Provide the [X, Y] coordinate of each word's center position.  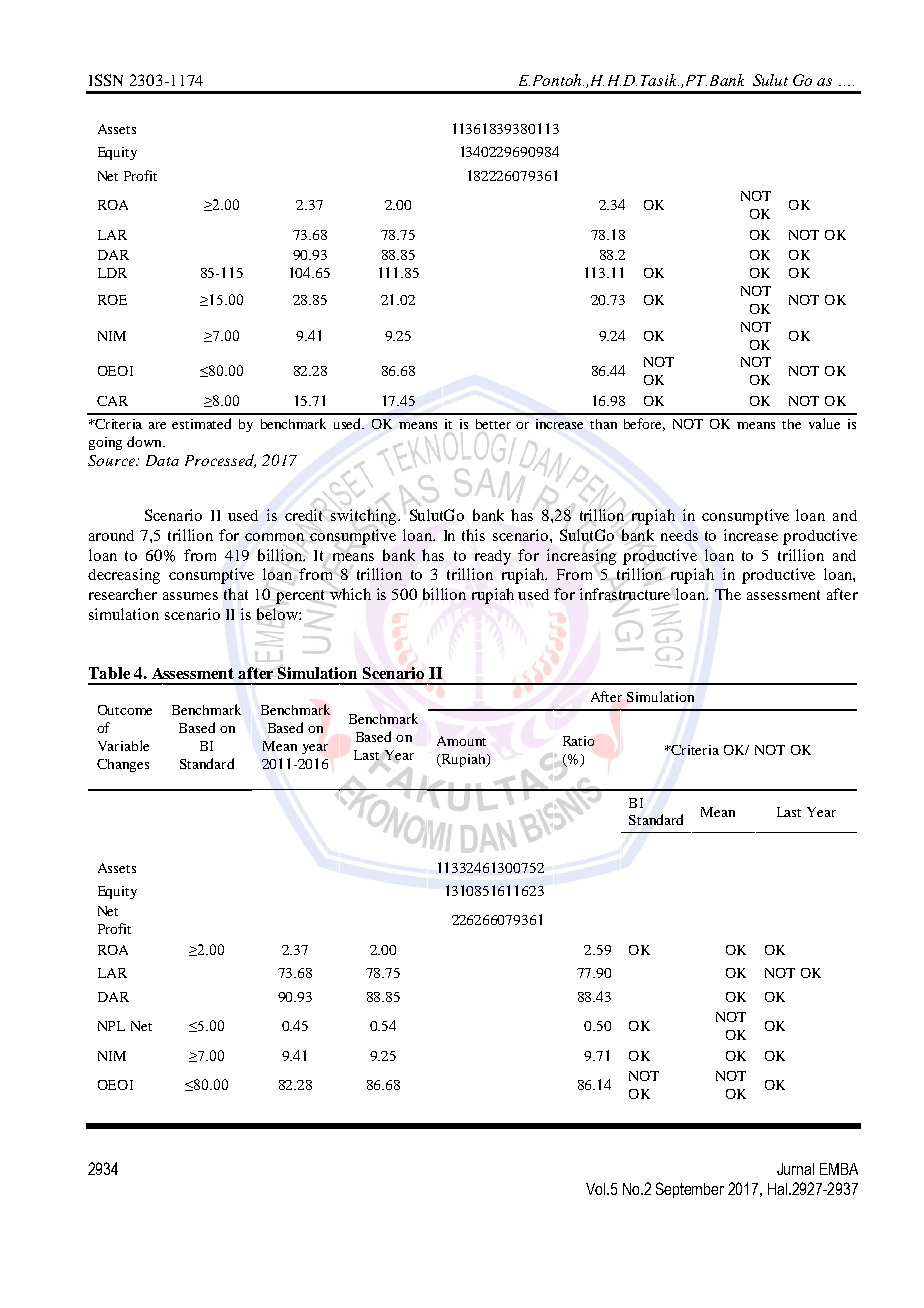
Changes [123, 765]
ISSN [106, 80]
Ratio [578, 741]
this [473, 535]
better [493, 424]
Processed [220, 461]
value [824, 423]
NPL [111, 1026]
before [644, 424]
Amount [461, 741]
